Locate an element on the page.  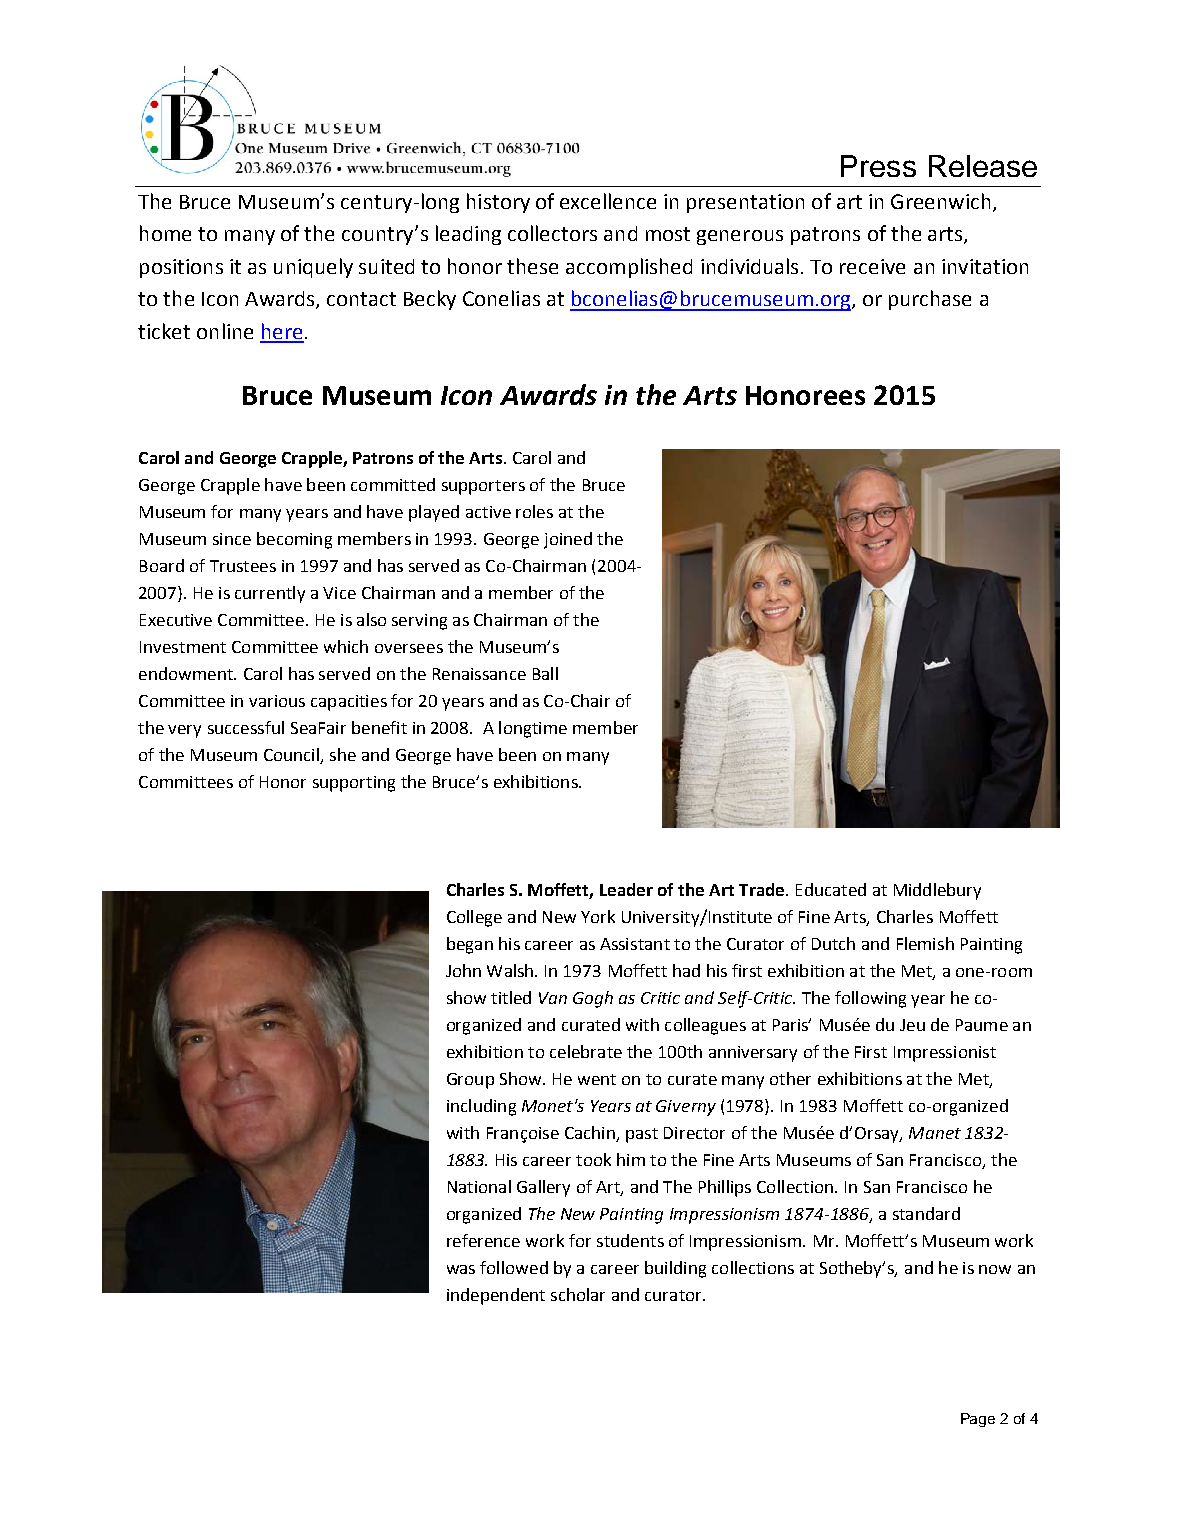
Council is located at coordinates (292, 756).
